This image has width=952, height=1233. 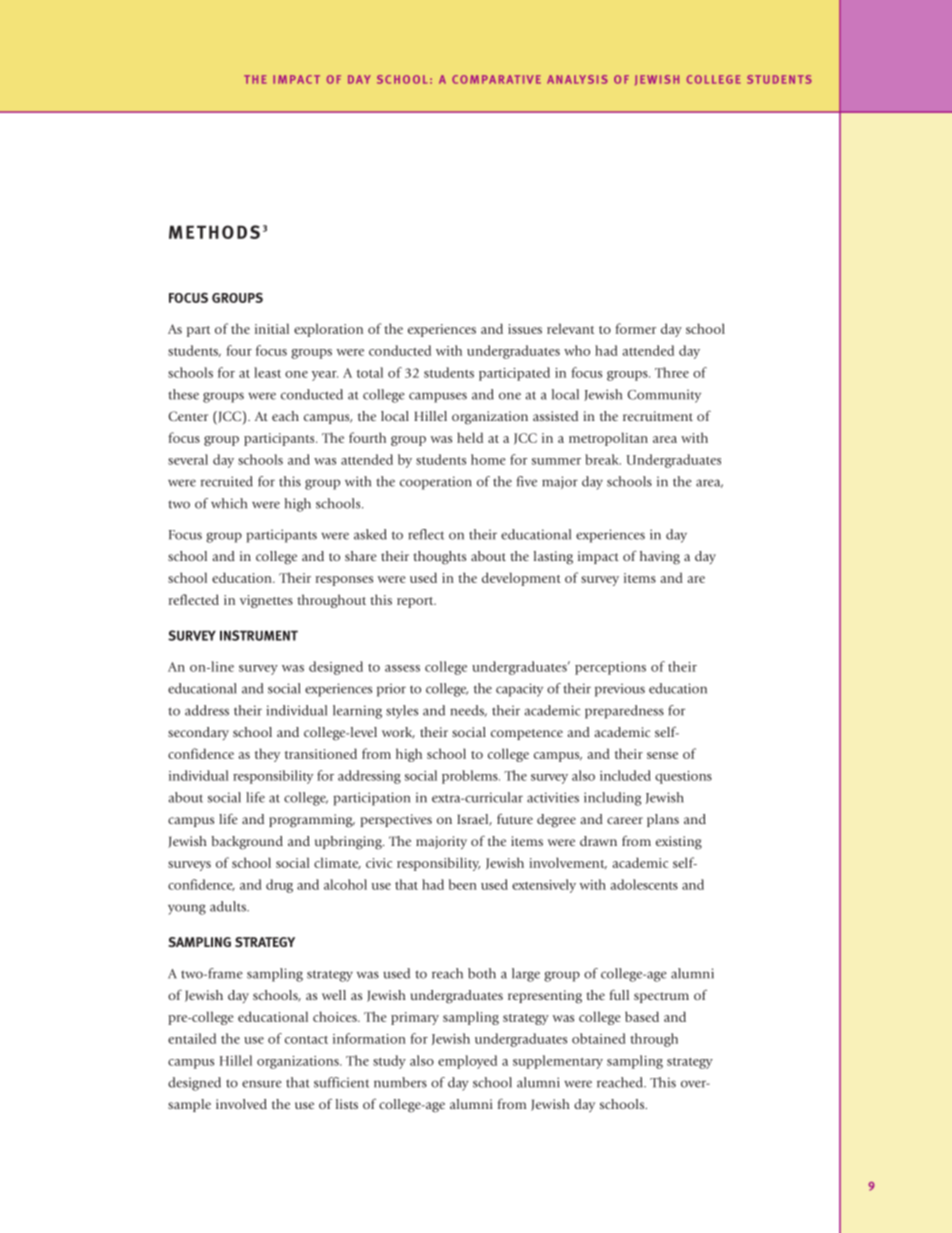 I want to click on total, so click(x=370, y=372).
